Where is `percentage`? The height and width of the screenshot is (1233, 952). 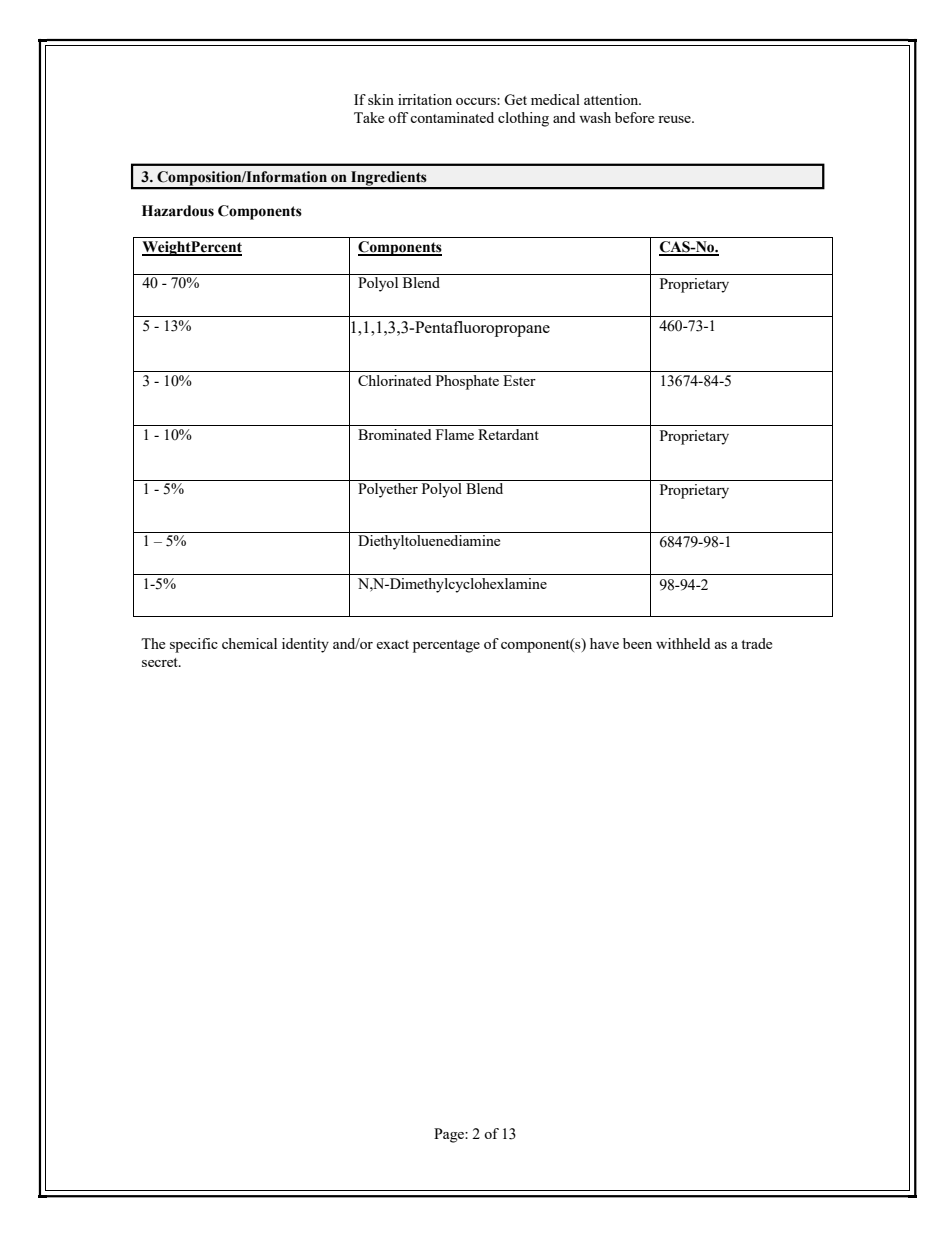 percentage is located at coordinates (446, 646).
